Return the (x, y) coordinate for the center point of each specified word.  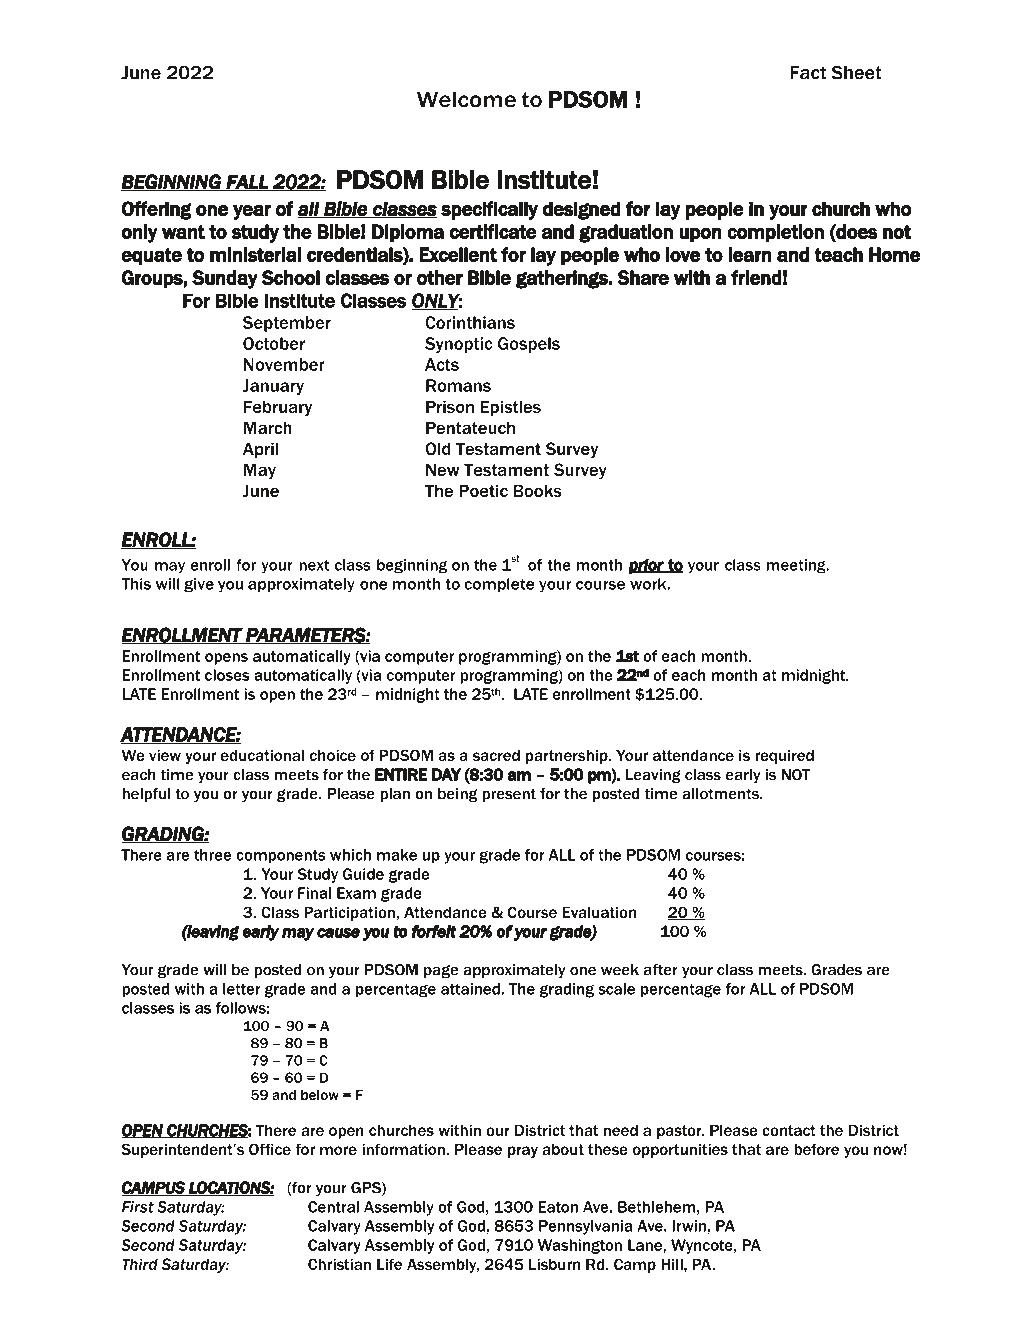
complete (499, 585)
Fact (808, 72)
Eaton (558, 1207)
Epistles (511, 408)
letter (241, 989)
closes (227, 675)
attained (471, 989)
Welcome (466, 99)
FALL (247, 182)
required (784, 756)
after (661, 970)
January (273, 387)
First (138, 1207)
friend (756, 277)
